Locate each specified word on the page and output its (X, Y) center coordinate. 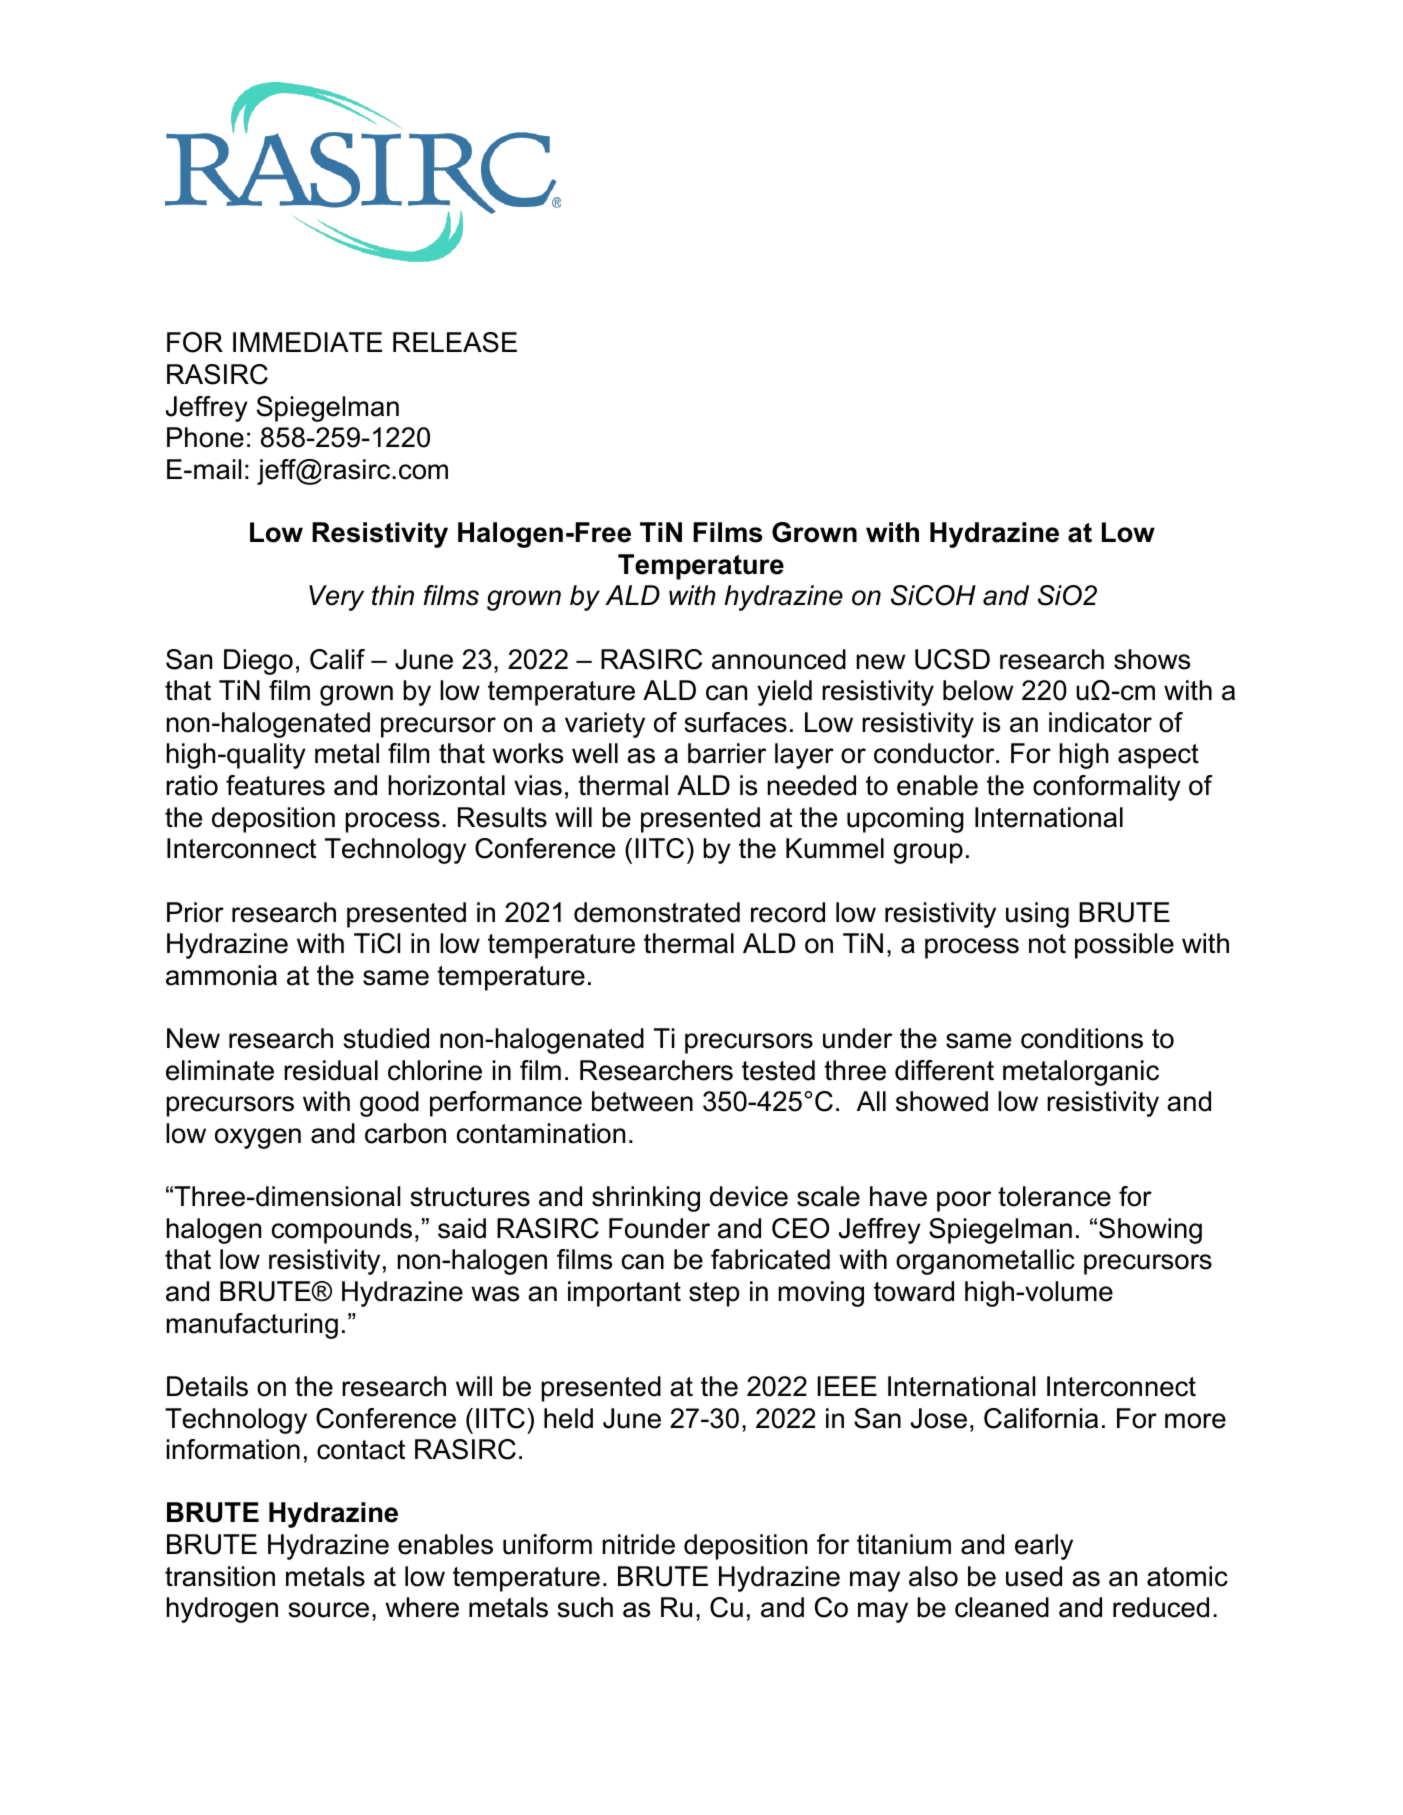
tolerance (1054, 1196)
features (275, 785)
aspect (1158, 756)
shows (1152, 659)
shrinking (646, 1199)
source (328, 1610)
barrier (727, 753)
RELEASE (455, 342)
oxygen (258, 1138)
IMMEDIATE (307, 342)
